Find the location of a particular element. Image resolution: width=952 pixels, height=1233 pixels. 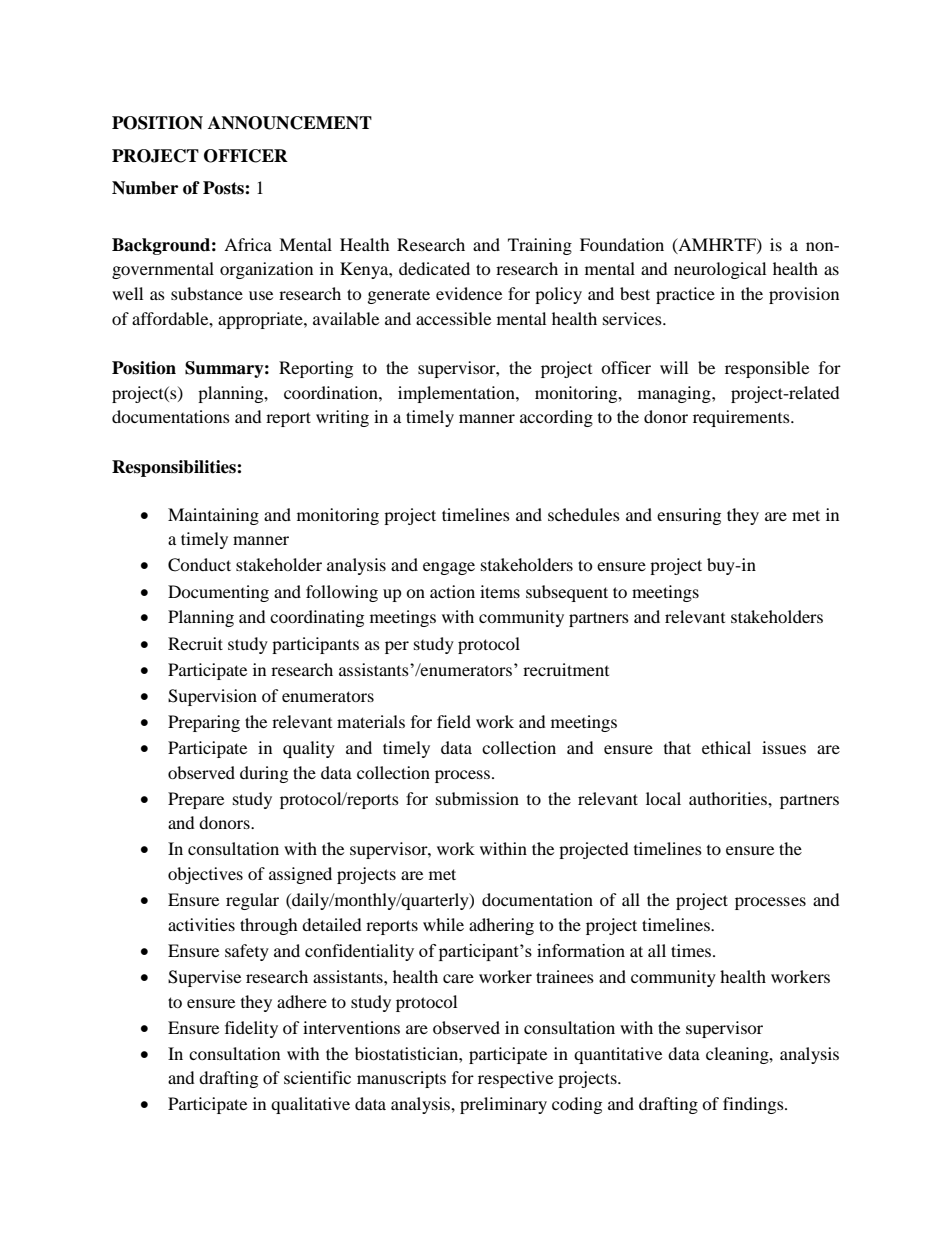

ensuring is located at coordinates (689, 516).
